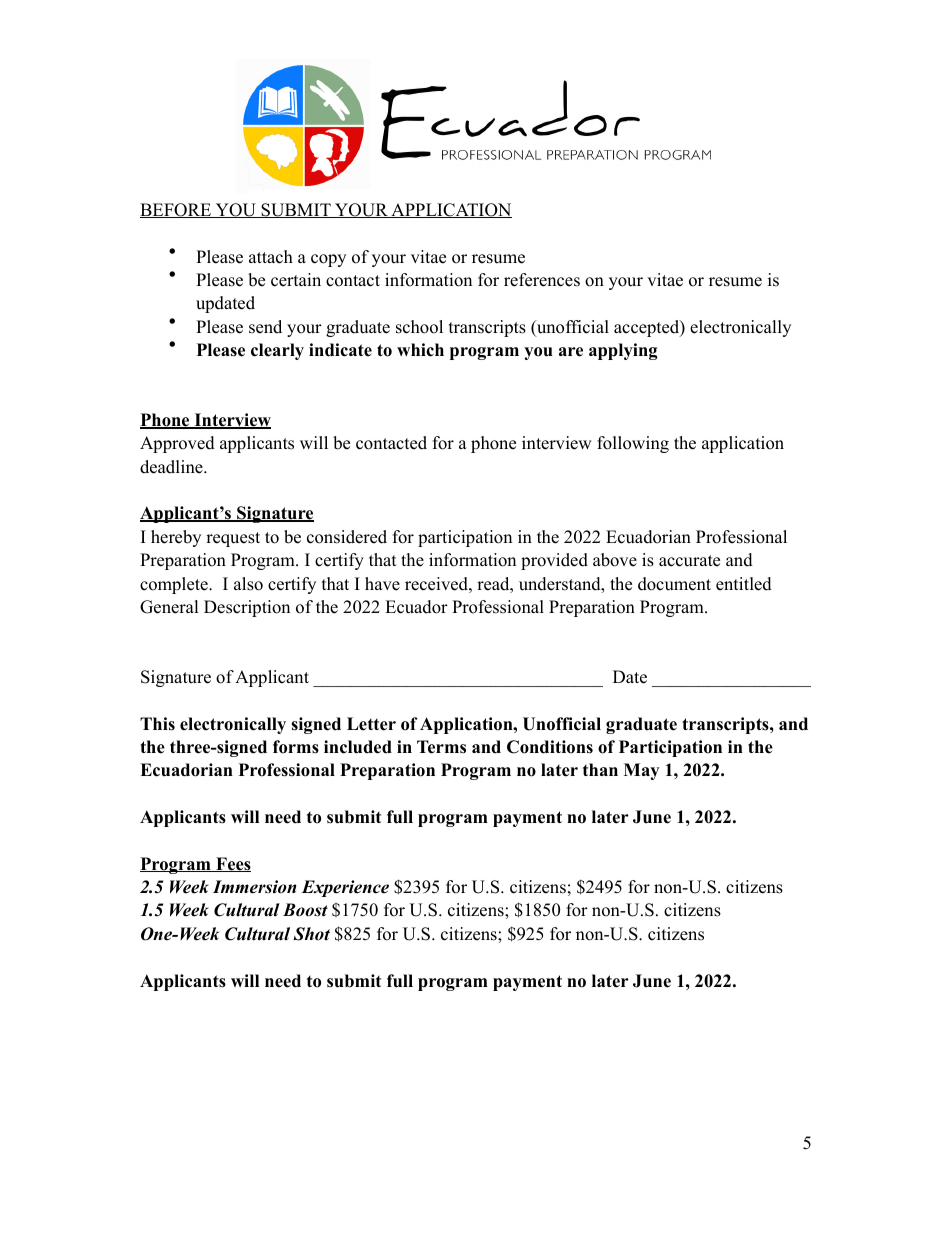 This screenshot has height=1233, width=952. What do you see at coordinates (623, 351) in the screenshot?
I see `applying` at bounding box center [623, 351].
